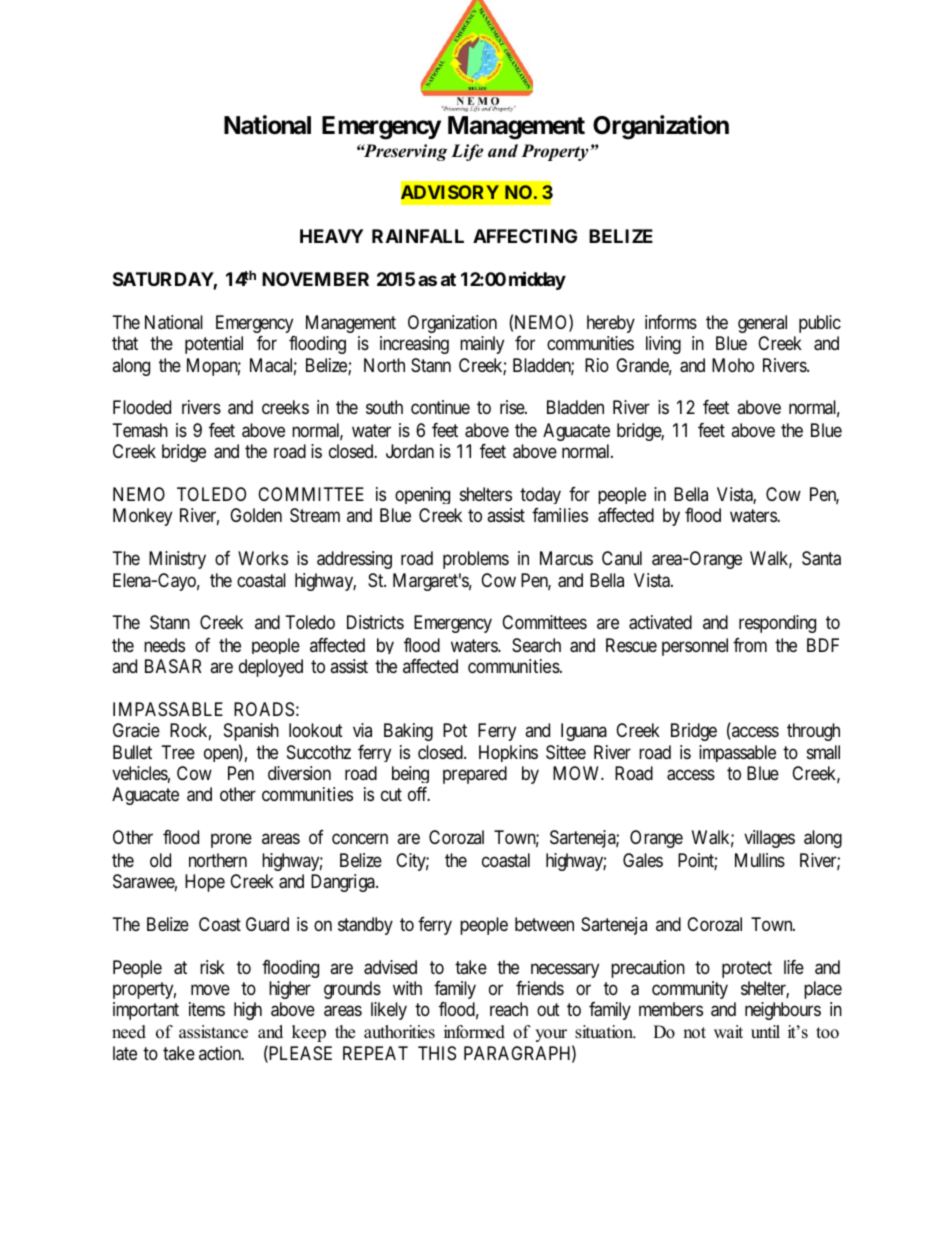  What do you see at coordinates (178, 752) in the document?
I see `Tree` at bounding box center [178, 752].
